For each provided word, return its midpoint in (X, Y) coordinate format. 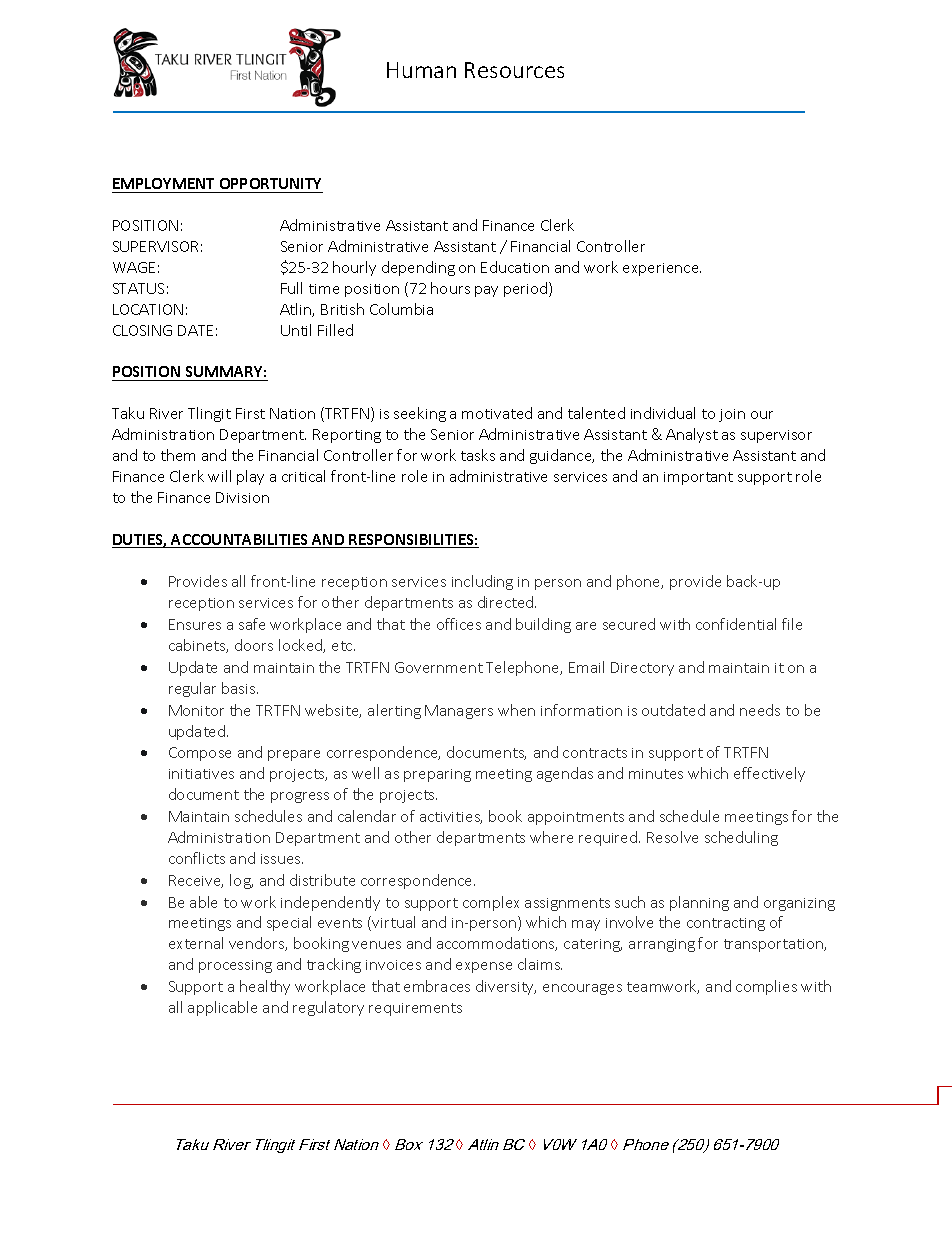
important (698, 478)
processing (235, 966)
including (482, 582)
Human (421, 70)
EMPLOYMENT (163, 183)
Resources (514, 70)
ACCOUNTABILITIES (239, 541)
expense (484, 967)
